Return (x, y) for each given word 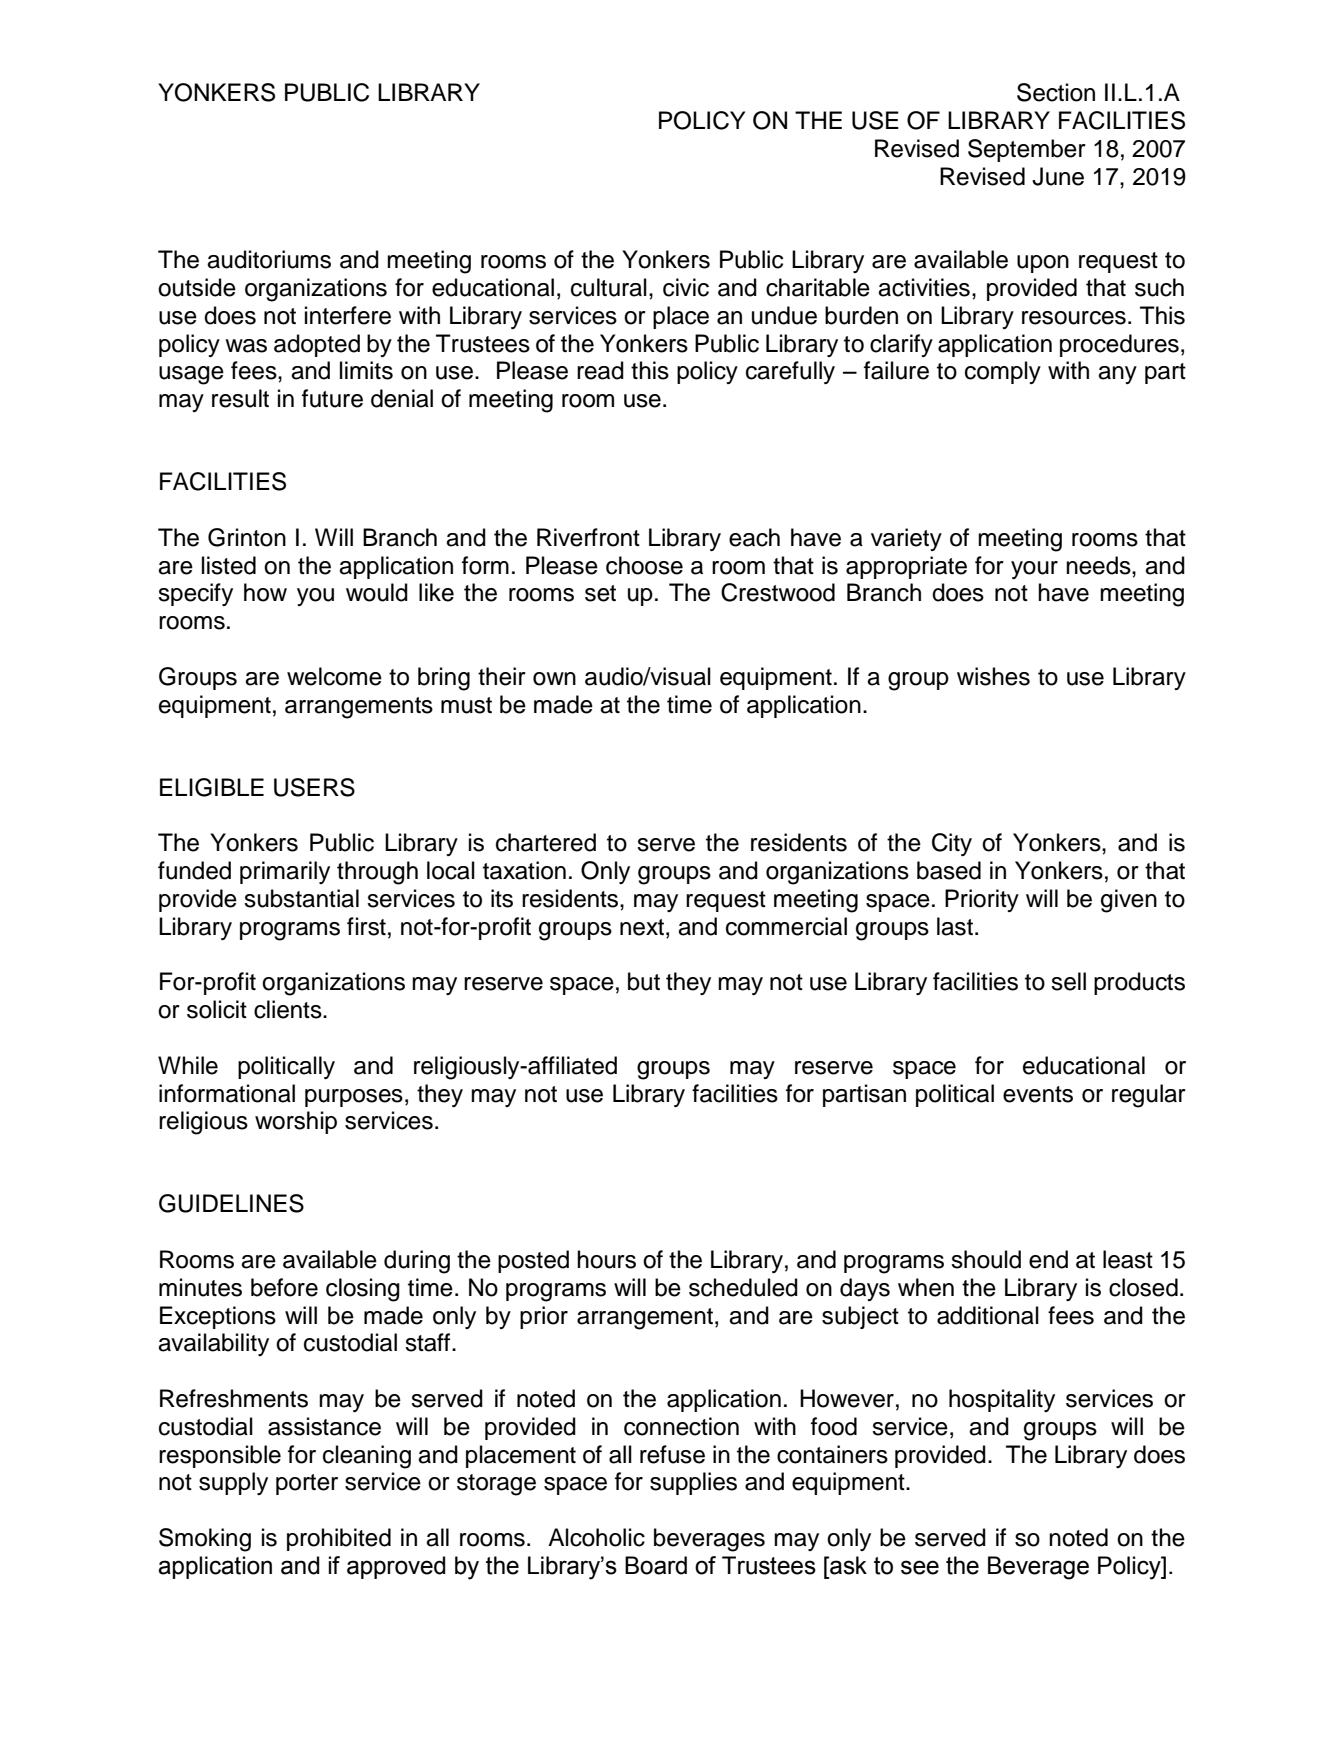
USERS (314, 787)
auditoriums (269, 259)
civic (686, 287)
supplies (693, 1483)
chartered (546, 842)
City (952, 844)
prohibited (339, 1539)
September (1027, 150)
